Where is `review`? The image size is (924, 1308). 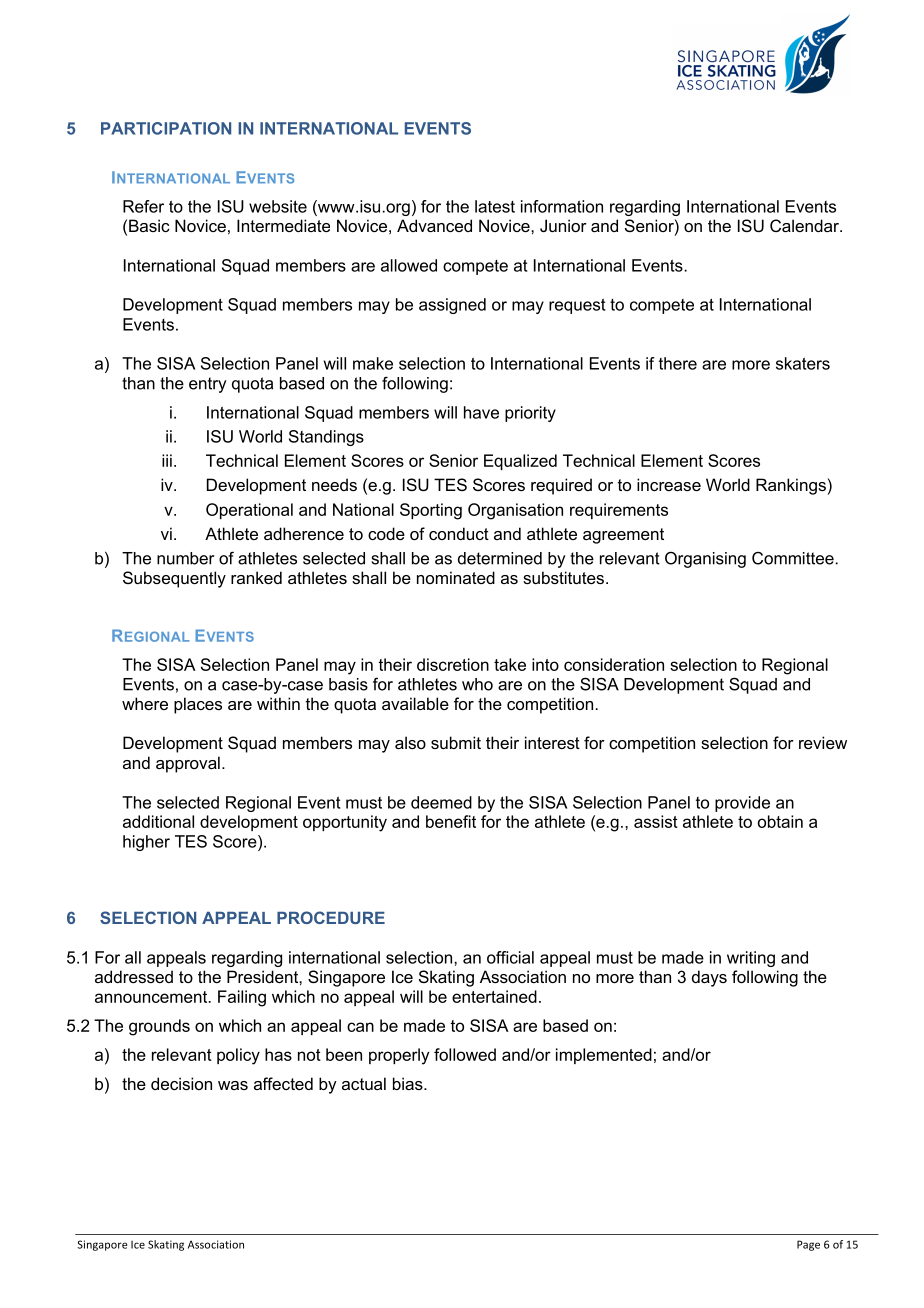 review is located at coordinates (823, 742).
